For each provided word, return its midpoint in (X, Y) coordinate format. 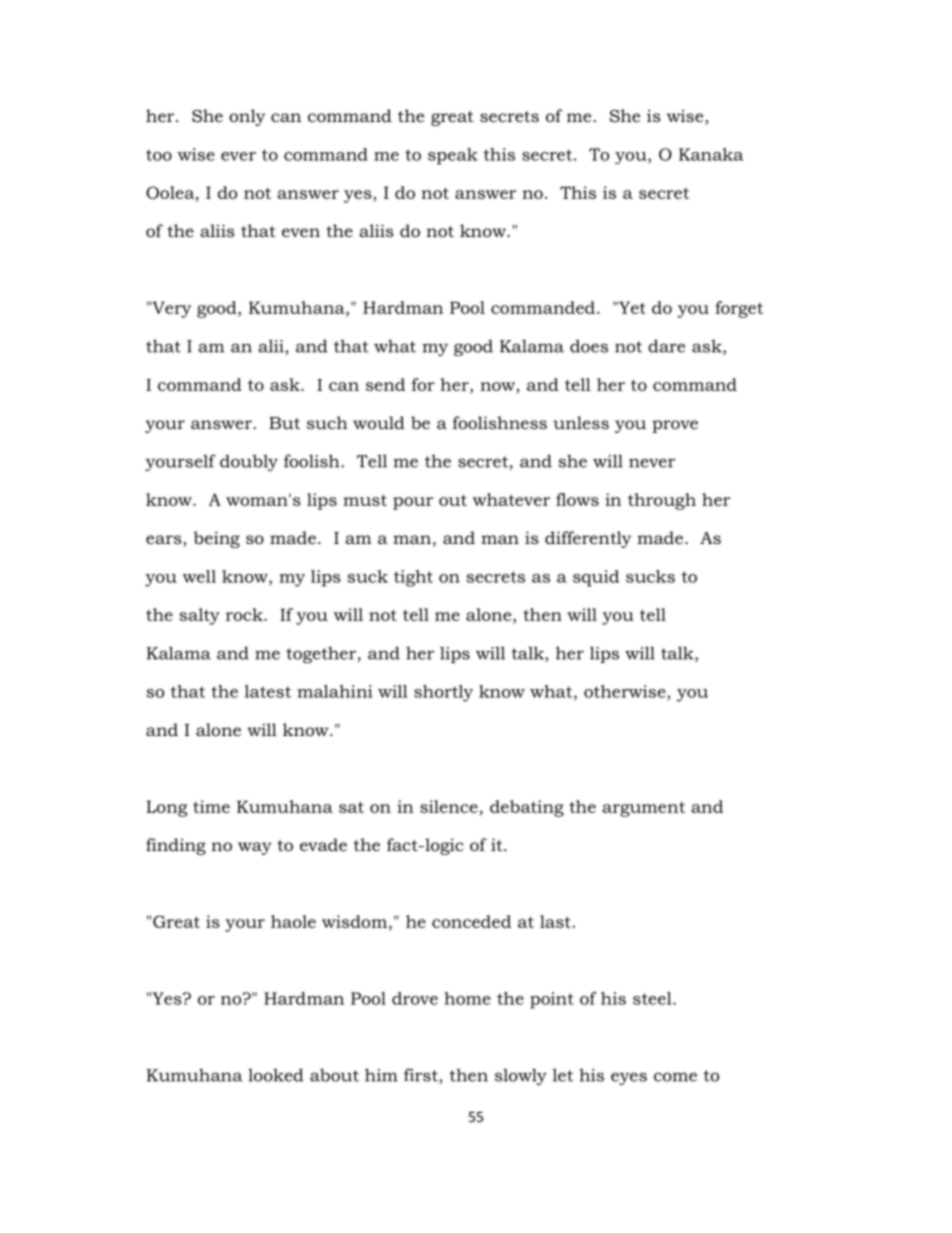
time (211, 806)
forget (739, 309)
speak (453, 156)
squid (596, 578)
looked (275, 1075)
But (284, 423)
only (247, 117)
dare (666, 346)
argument (643, 809)
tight (413, 578)
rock (245, 614)
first (422, 1076)
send (385, 384)
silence (449, 806)
